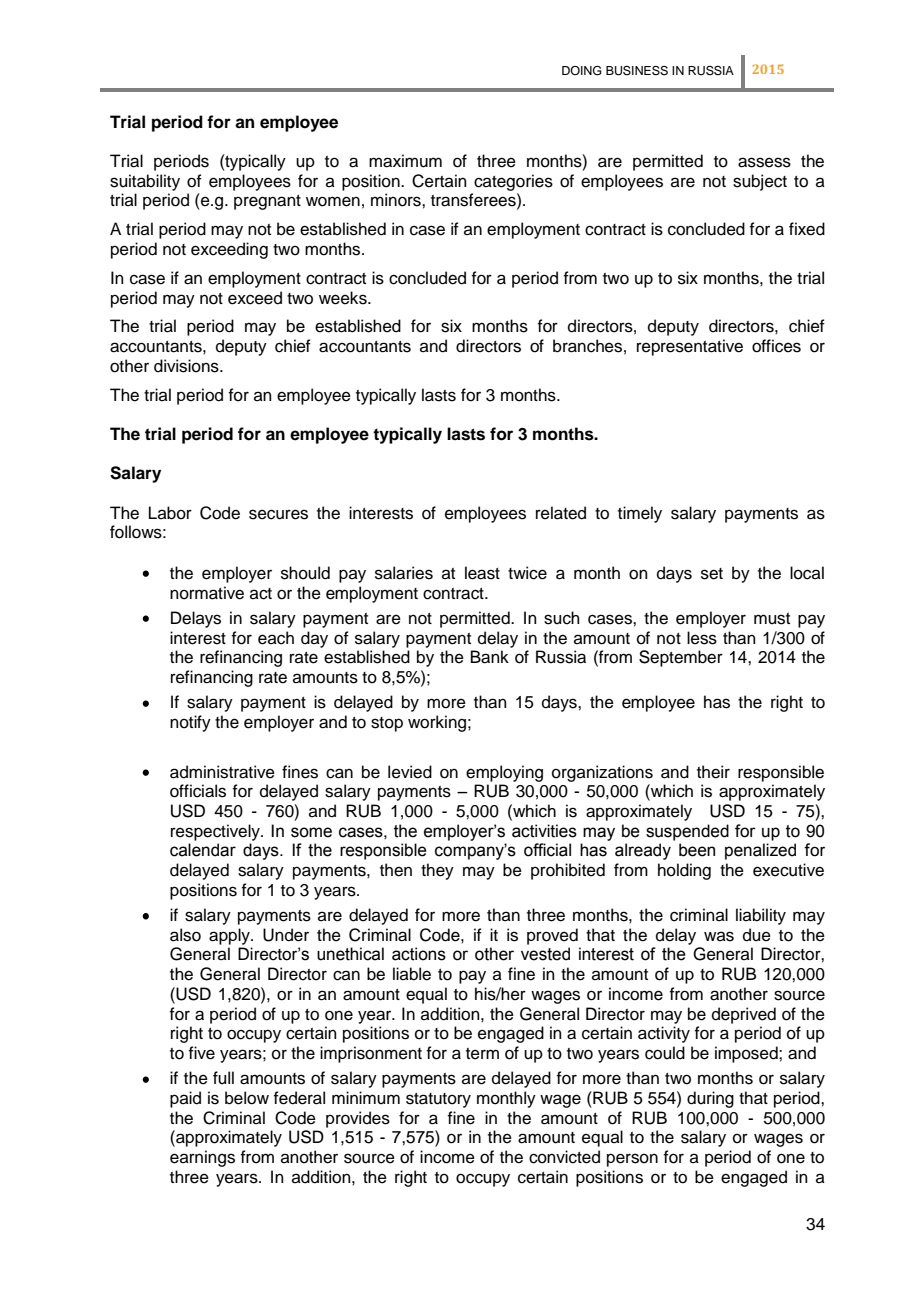 The image size is (924, 1308). I want to click on maximum, so click(405, 161).
